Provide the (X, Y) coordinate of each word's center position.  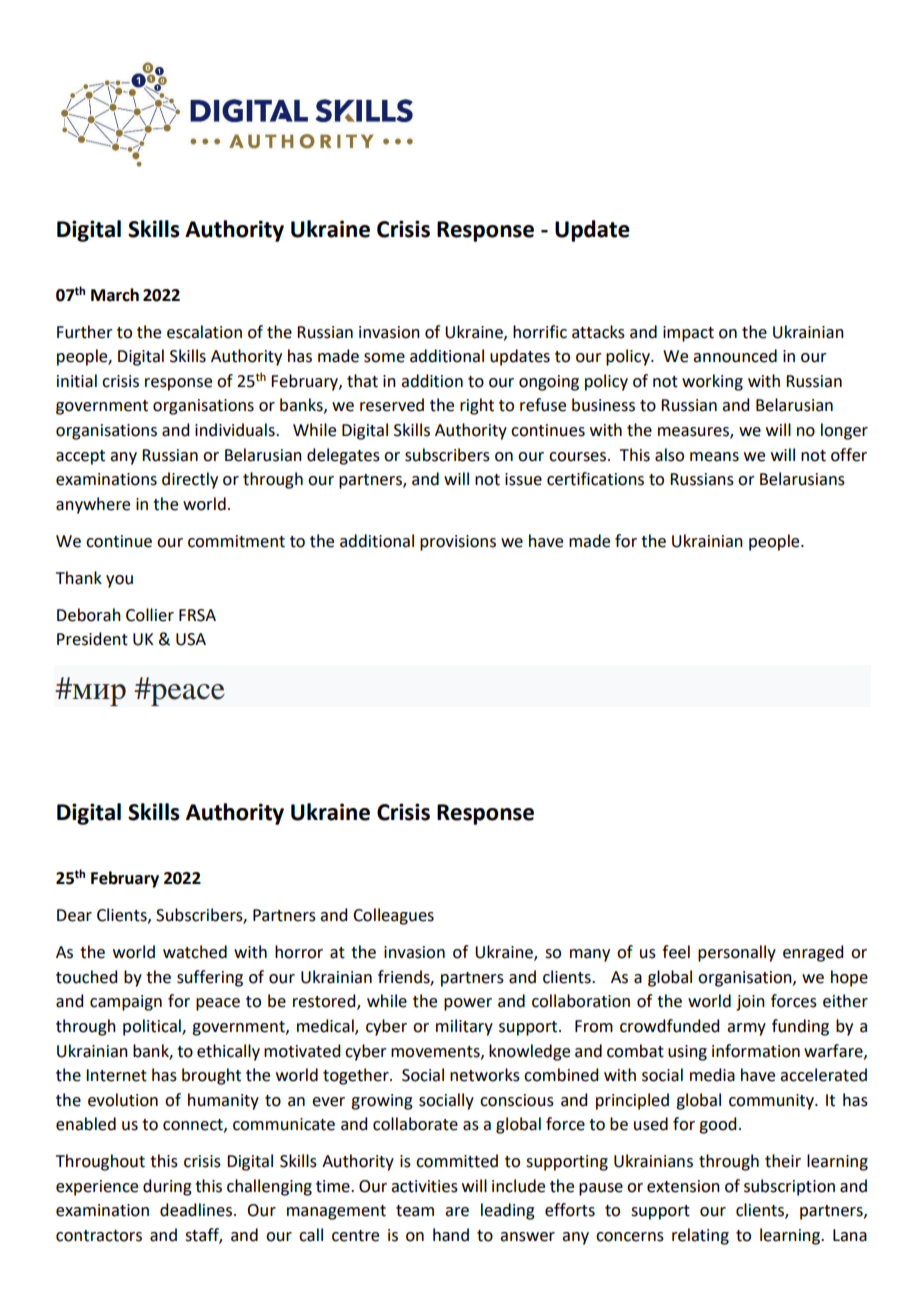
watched (195, 952)
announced (735, 356)
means (714, 457)
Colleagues (393, 916)
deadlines (196, 1210)
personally (737, 953)
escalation (204, 332)
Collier (150, 615)
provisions (458, 543)
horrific (540, 332)
